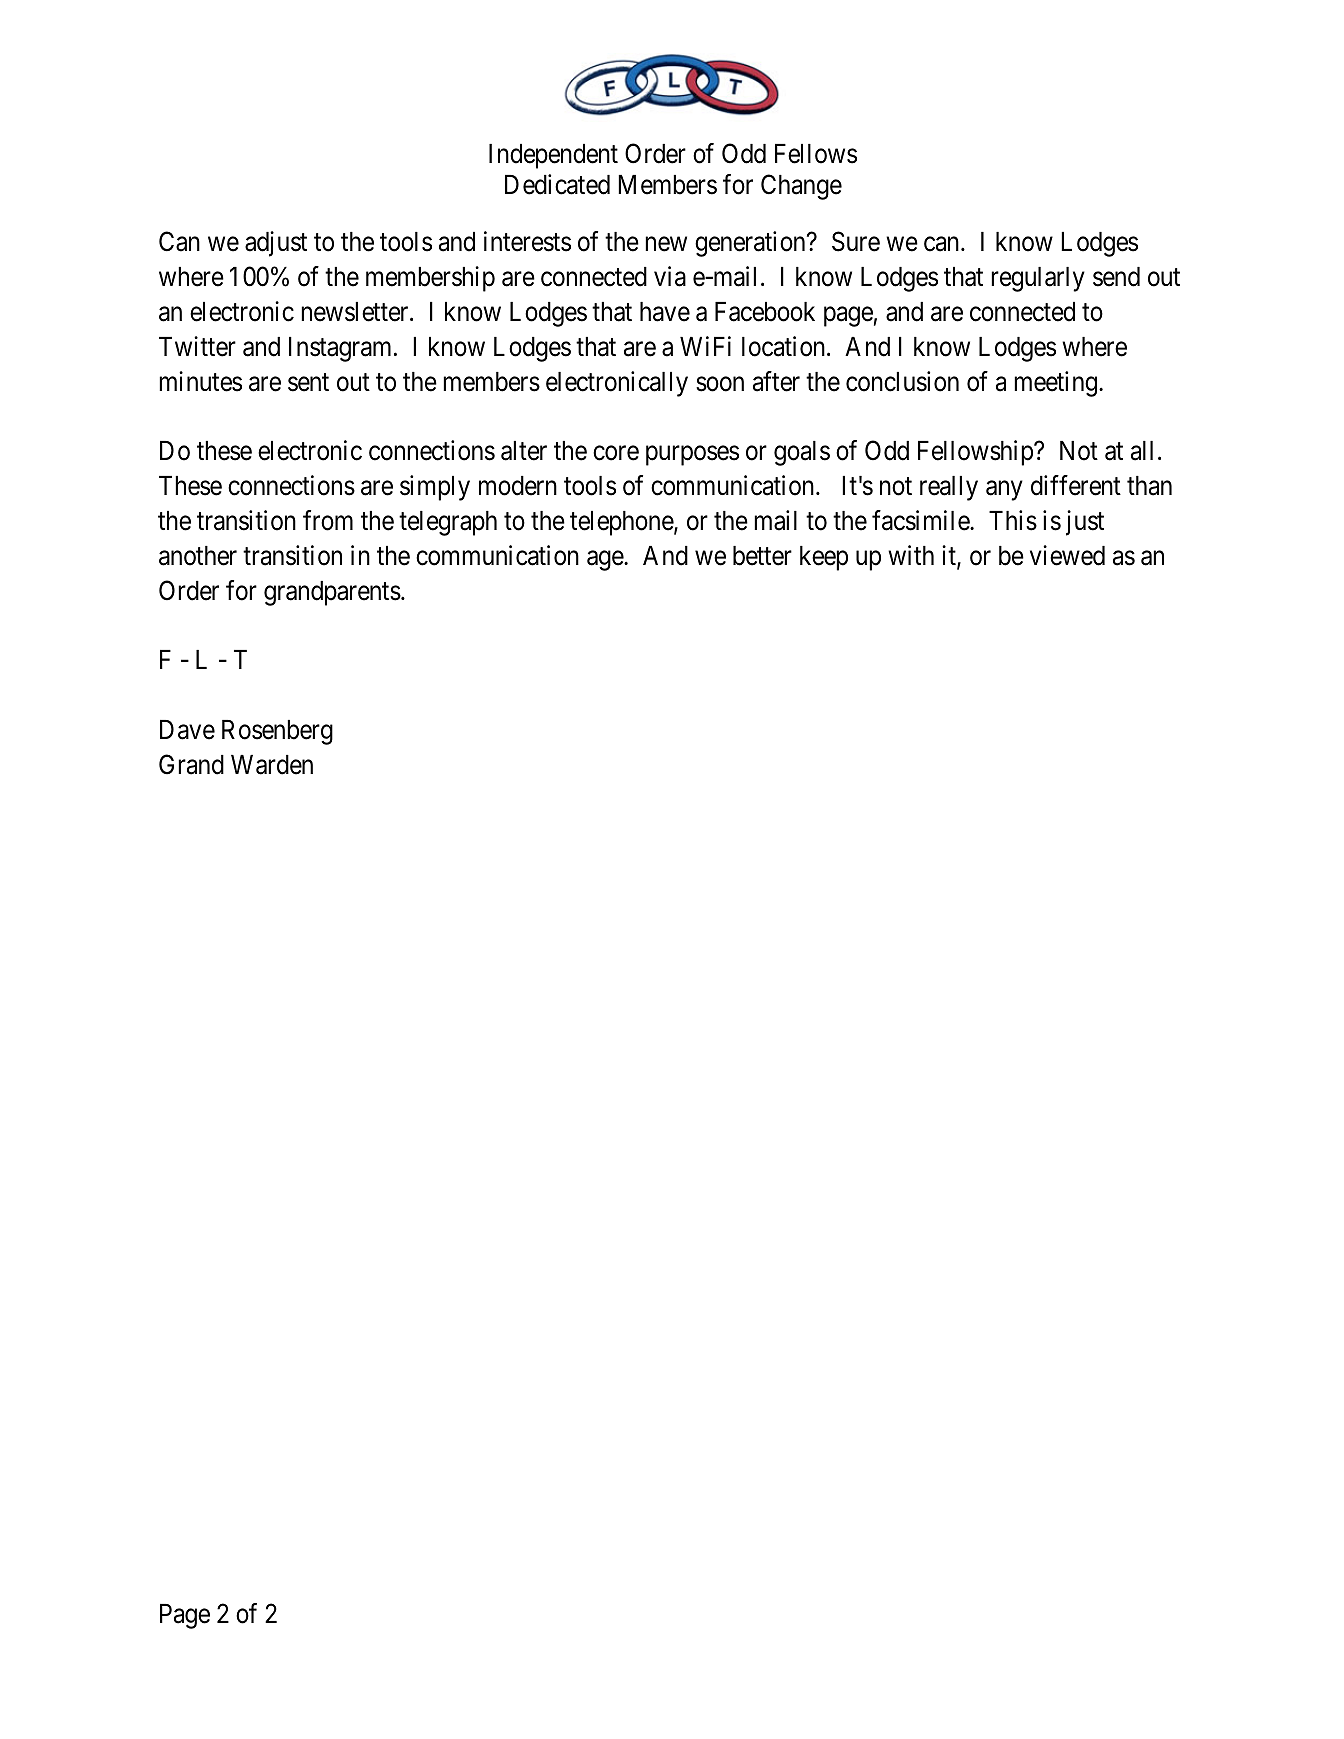  I want to click on Rosenberg, so click(277, 732).
